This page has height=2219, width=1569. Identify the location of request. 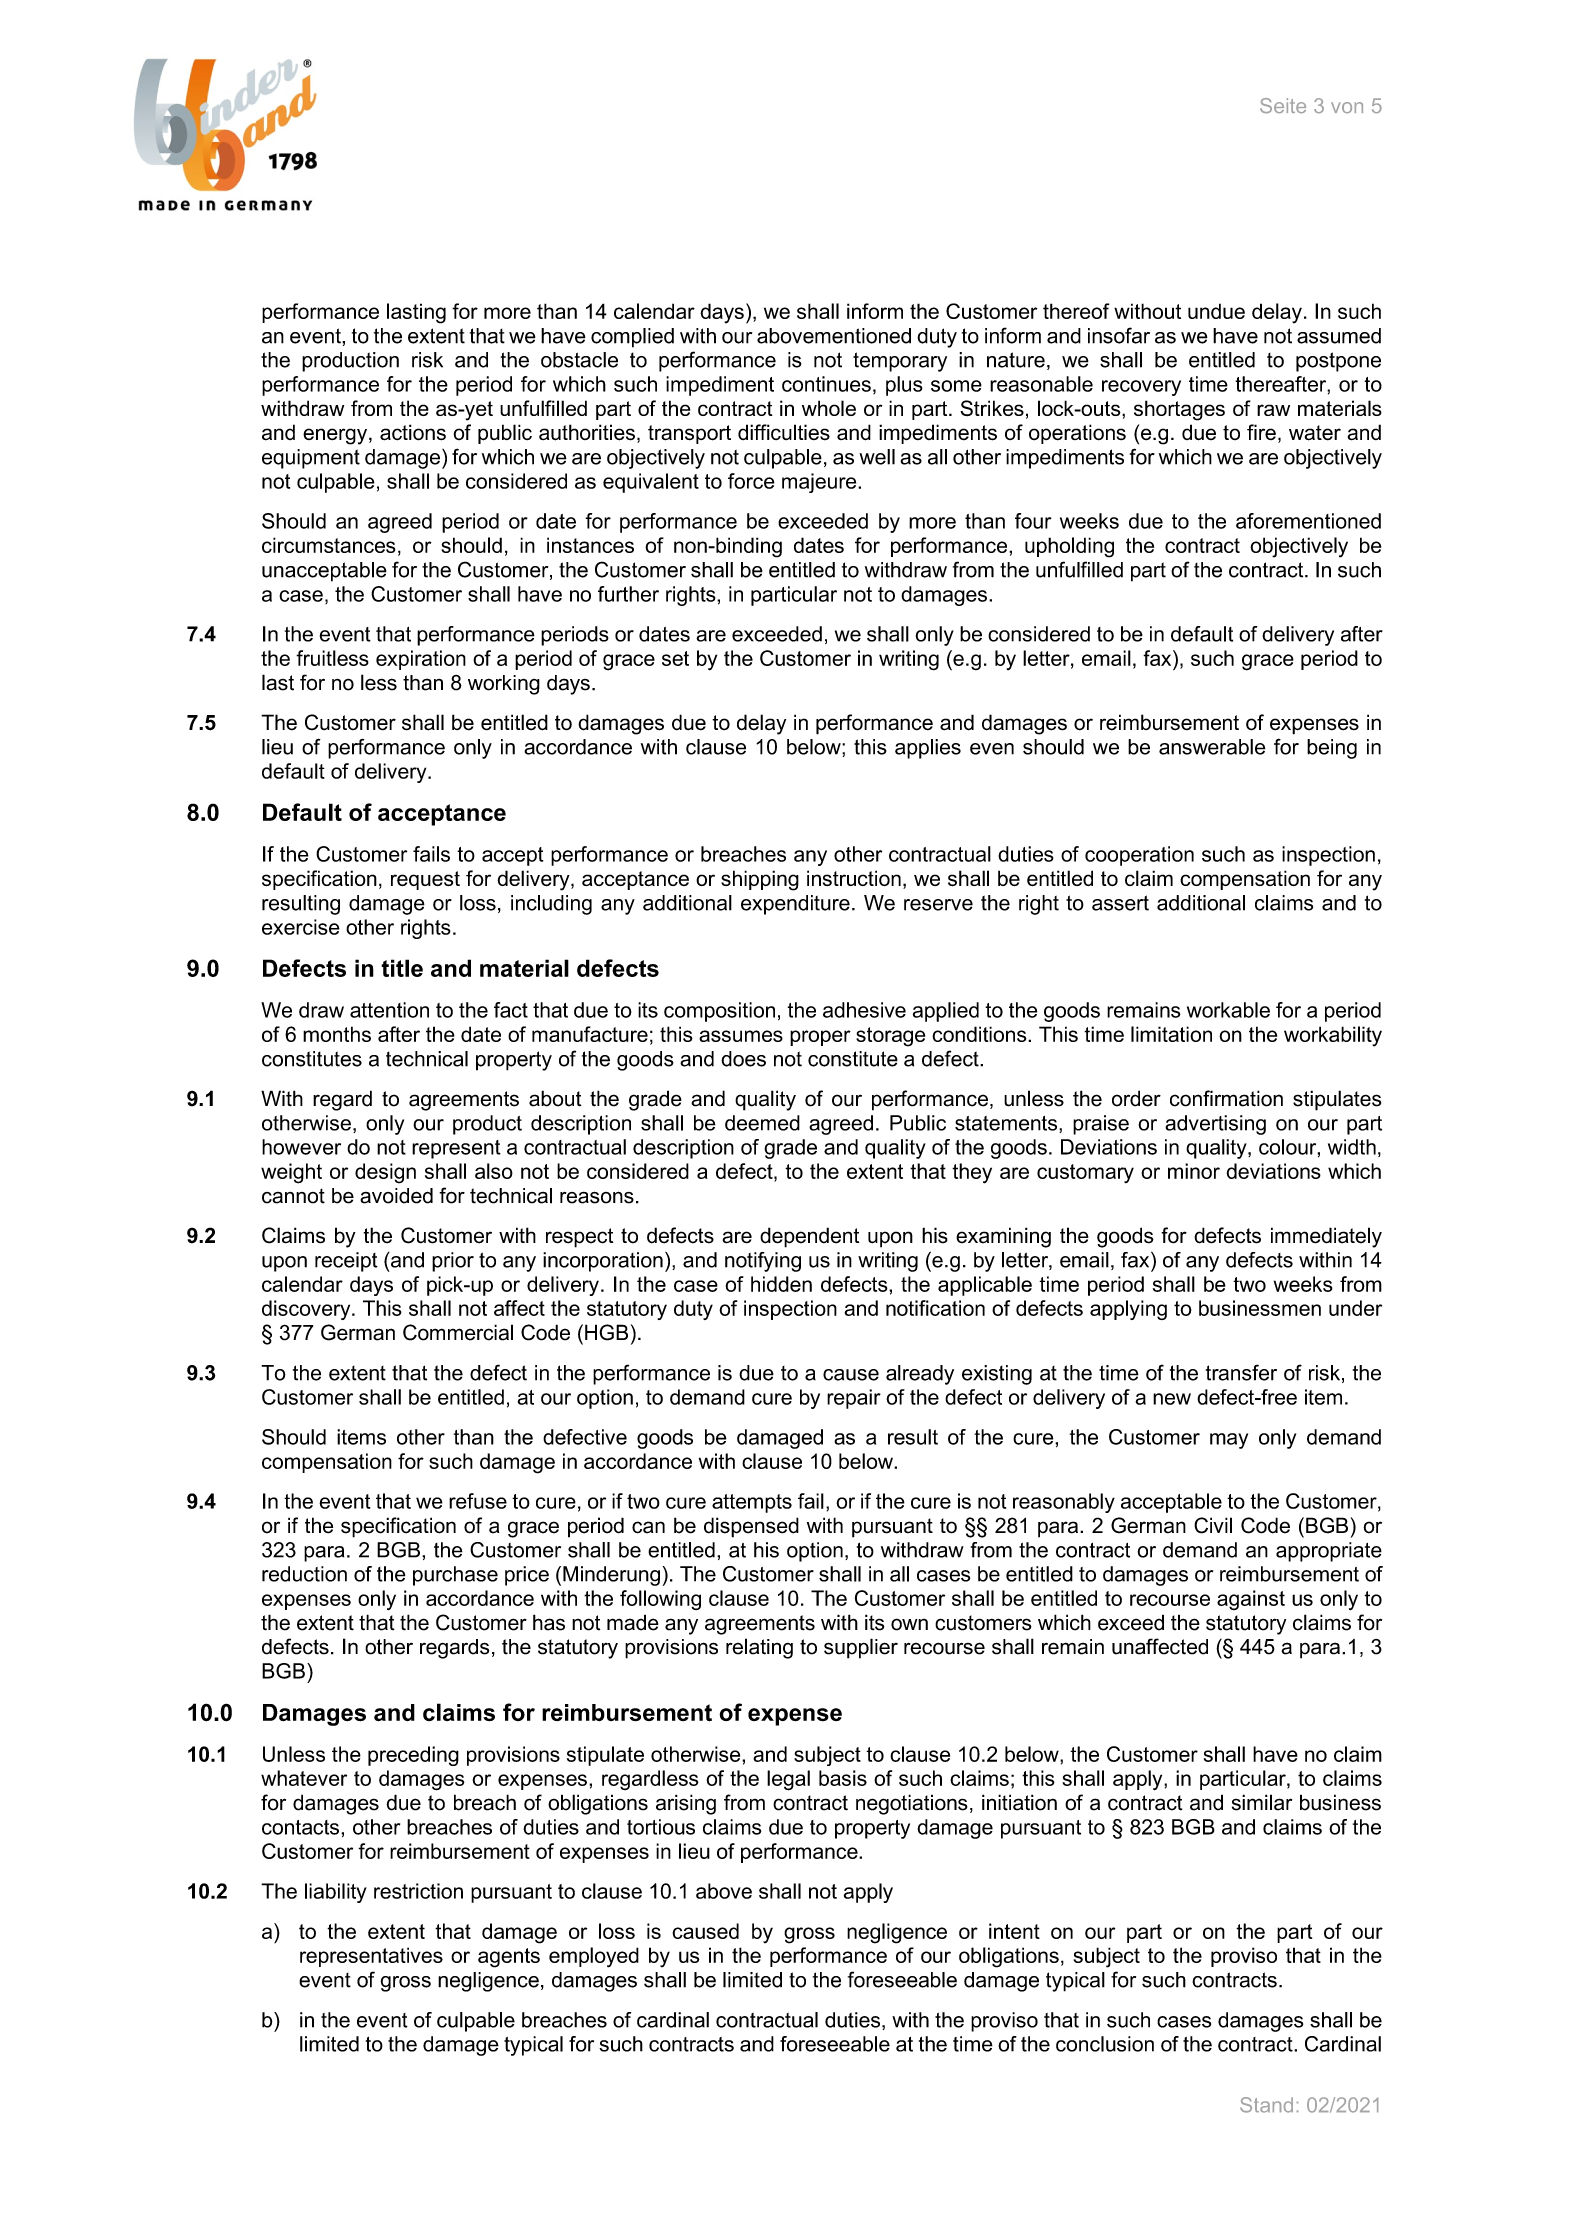
(425, 880).
